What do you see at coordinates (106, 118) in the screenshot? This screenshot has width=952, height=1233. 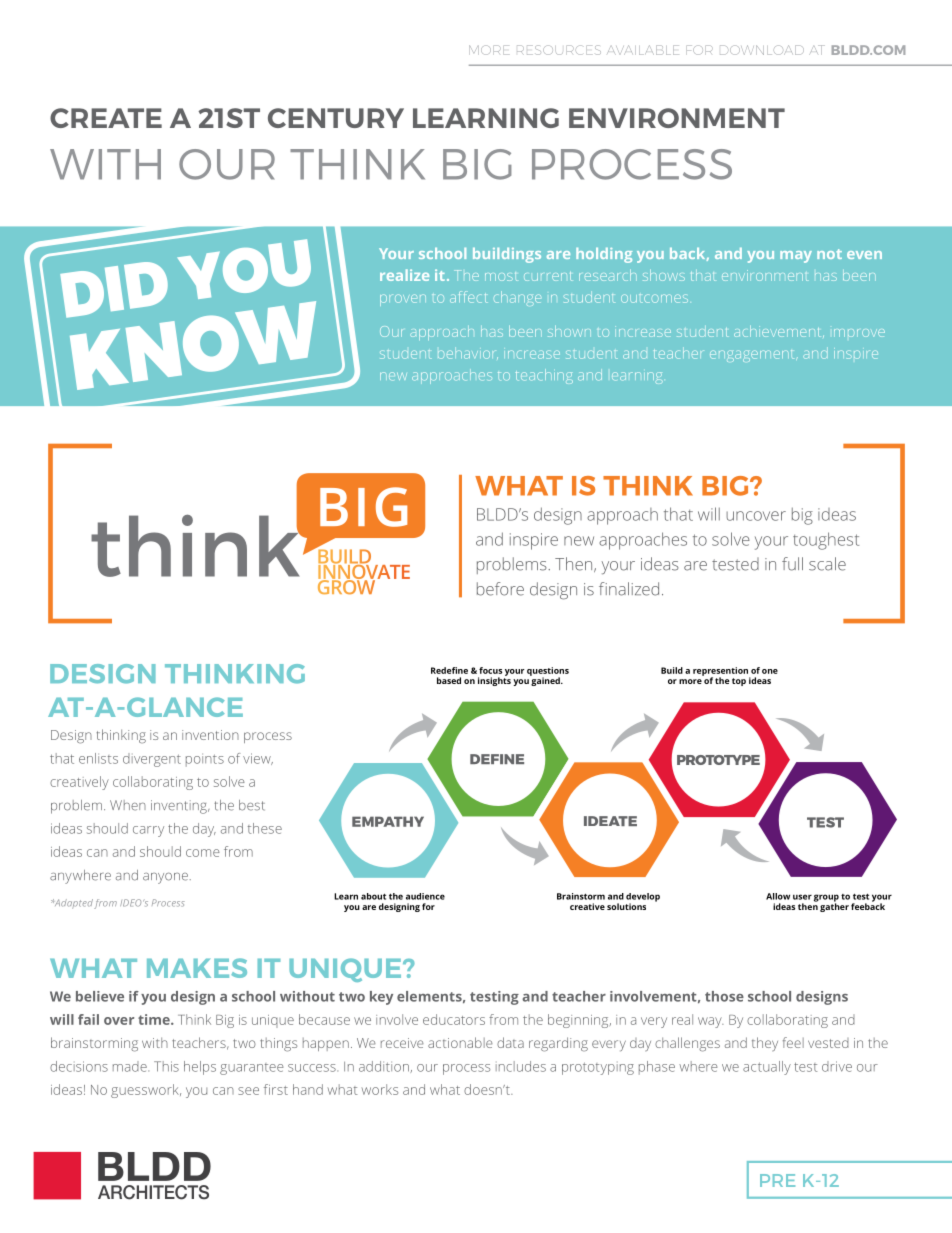 I see `CREATE` at bounding box center [106, 118].
